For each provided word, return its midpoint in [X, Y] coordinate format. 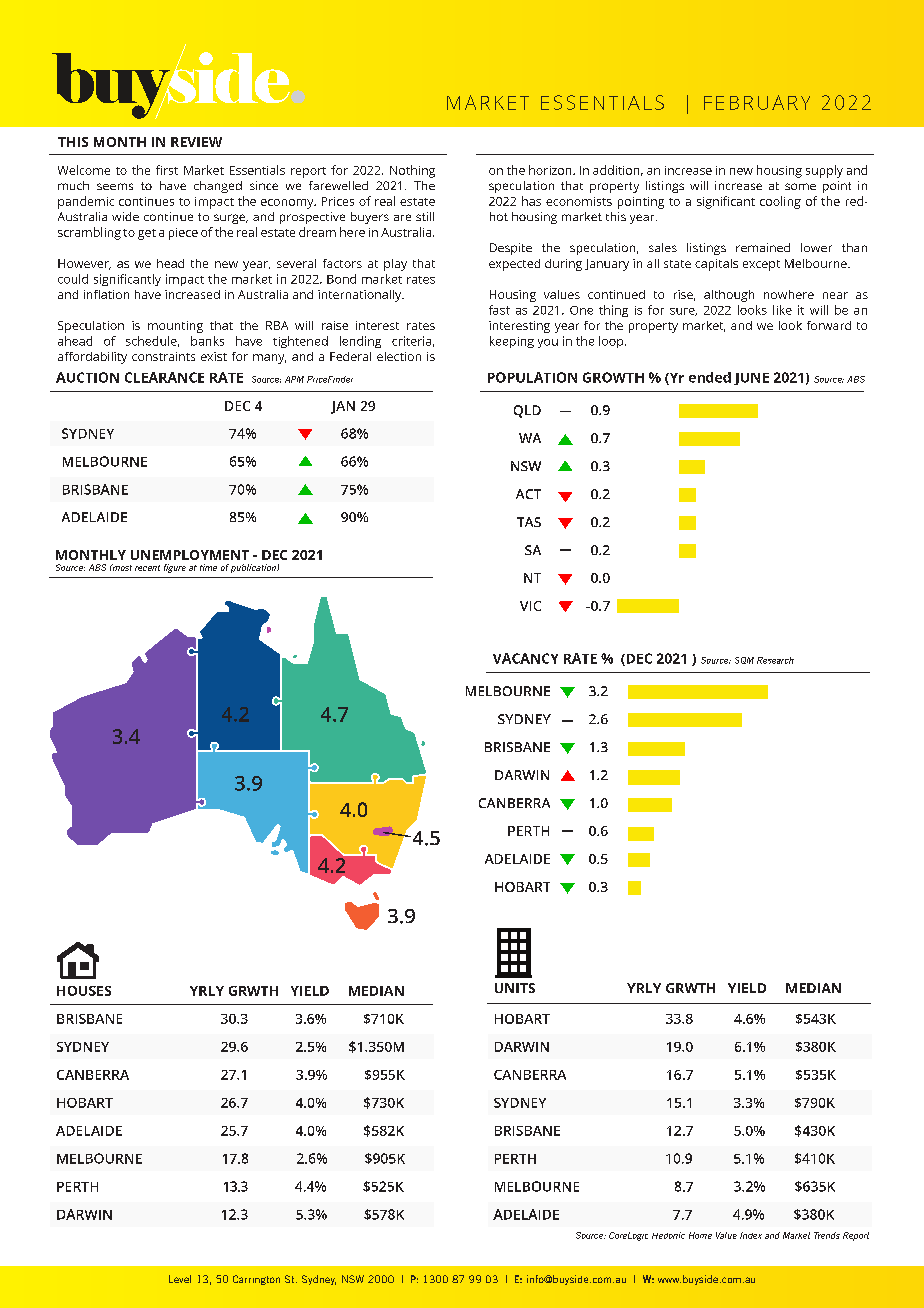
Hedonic [668, 1235]
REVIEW [196, 142]
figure [175, 568]
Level [180, 1279]
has [531, 201]
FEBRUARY [757, 102]
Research [775, 660]
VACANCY [525, 658]
